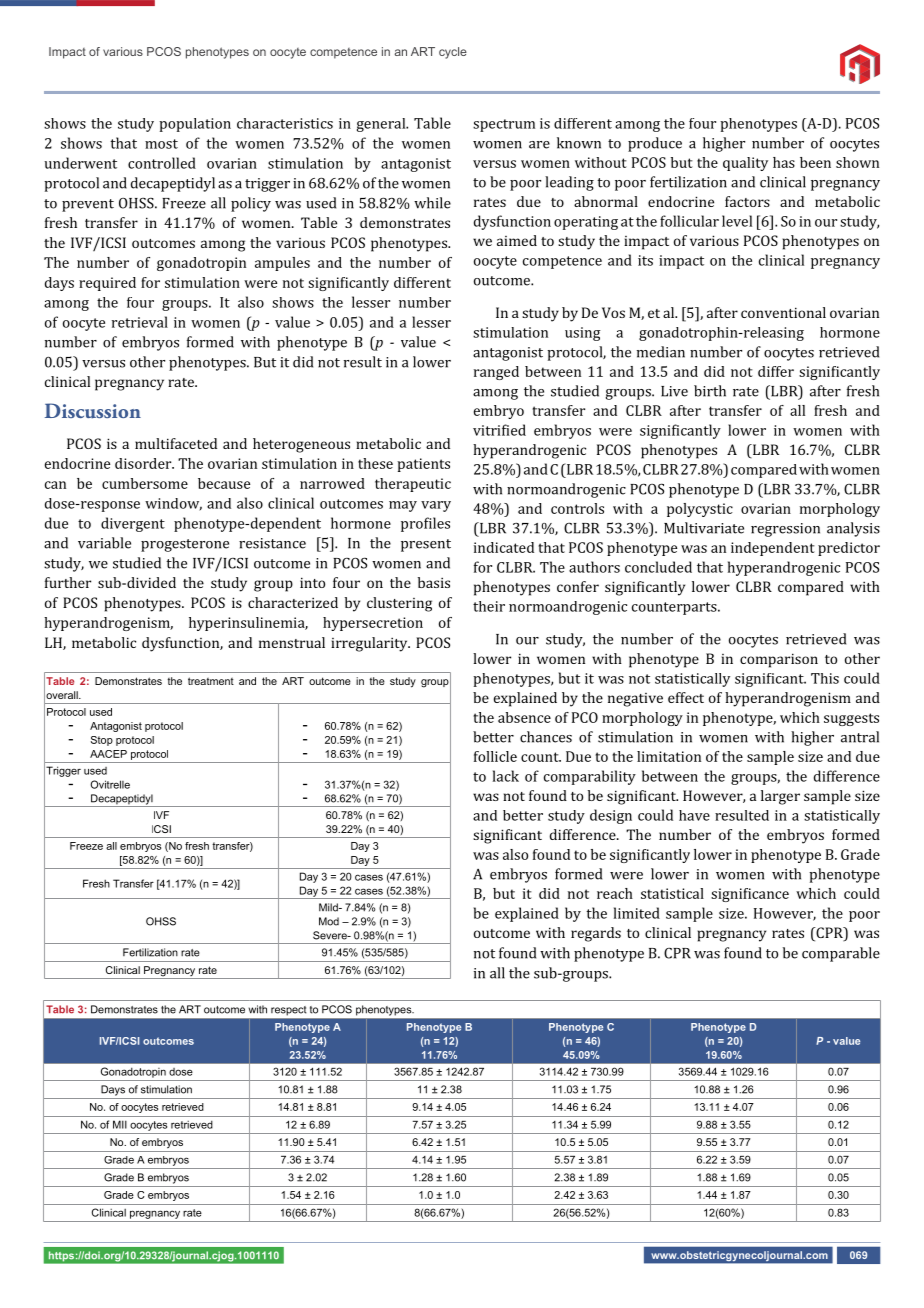 The image size is (924, 1308). Describe the element at coordinates (434, 582) in the document. I see `basis` at that location.
